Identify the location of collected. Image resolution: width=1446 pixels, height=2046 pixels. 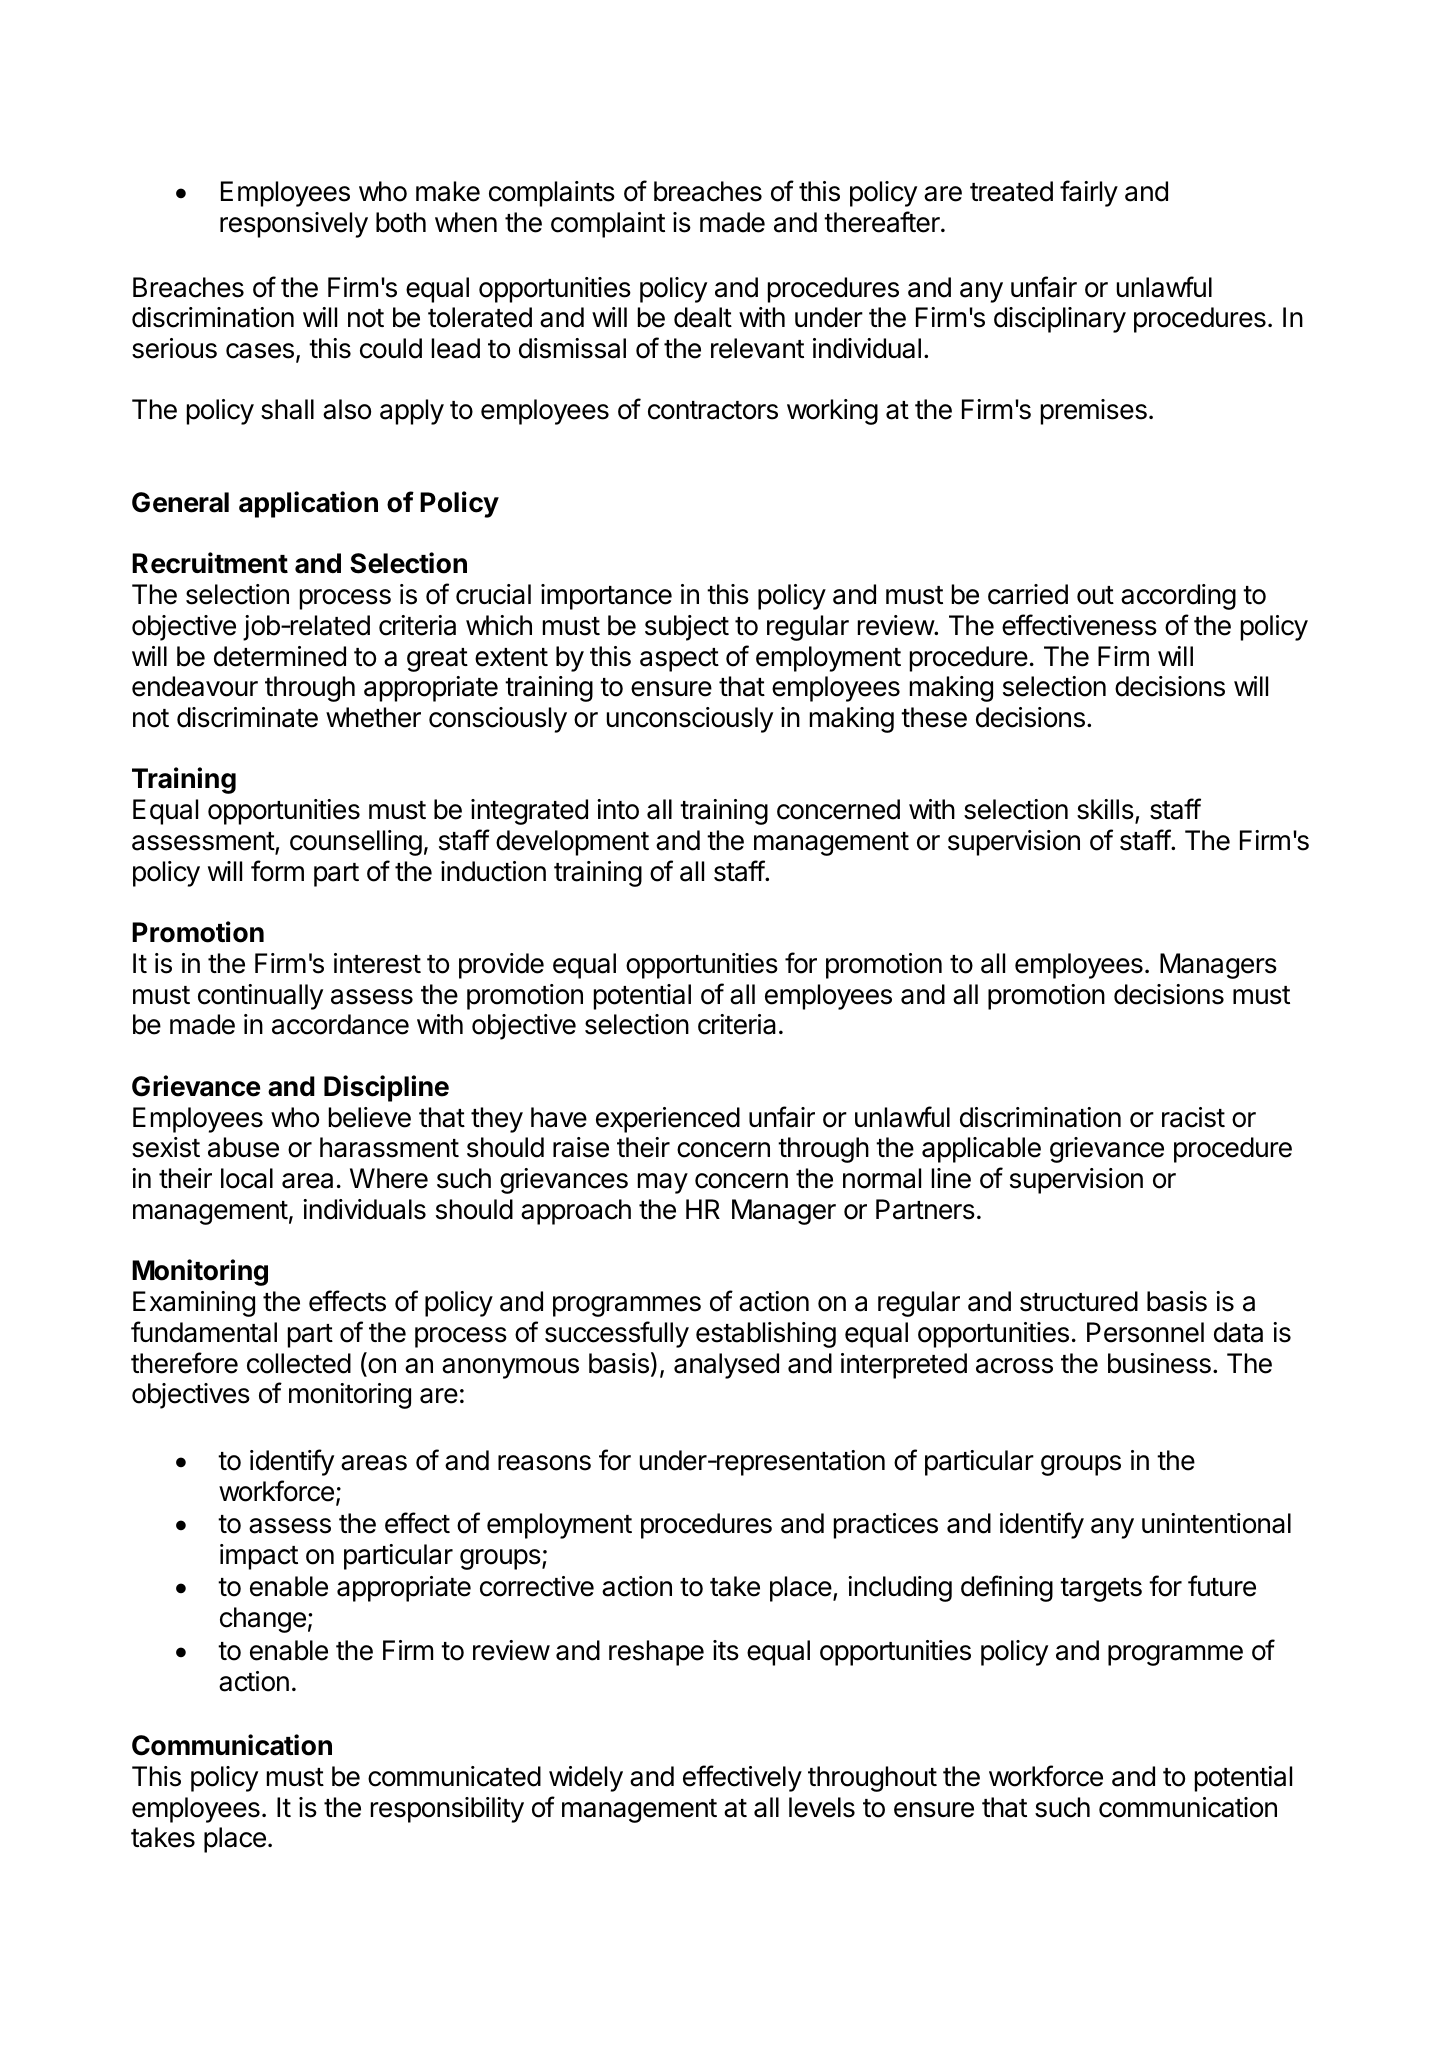
(299, 1363).
